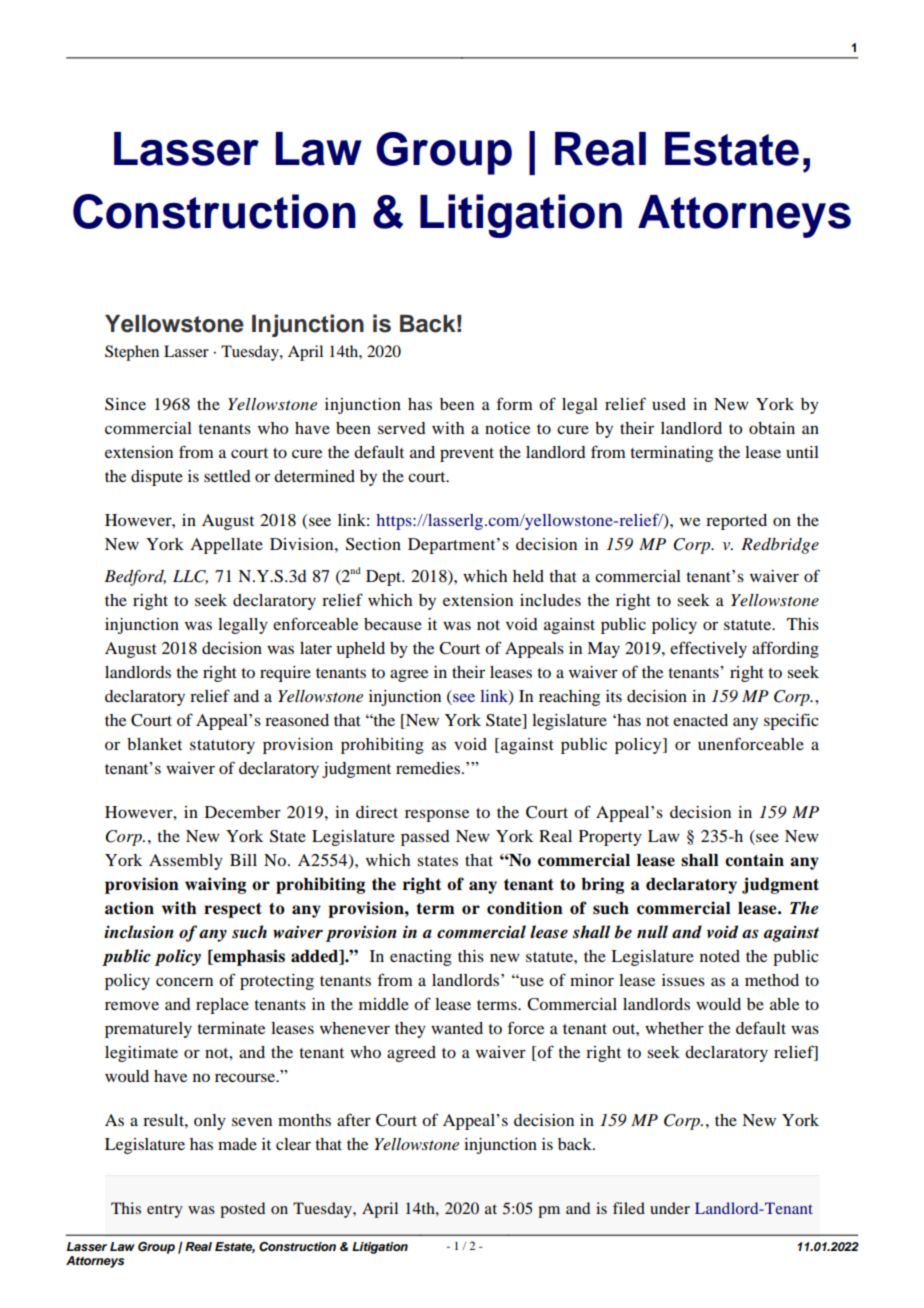 The height and width of the screenshot is (1308, 924). I want to click on used, so click(669, 404).
